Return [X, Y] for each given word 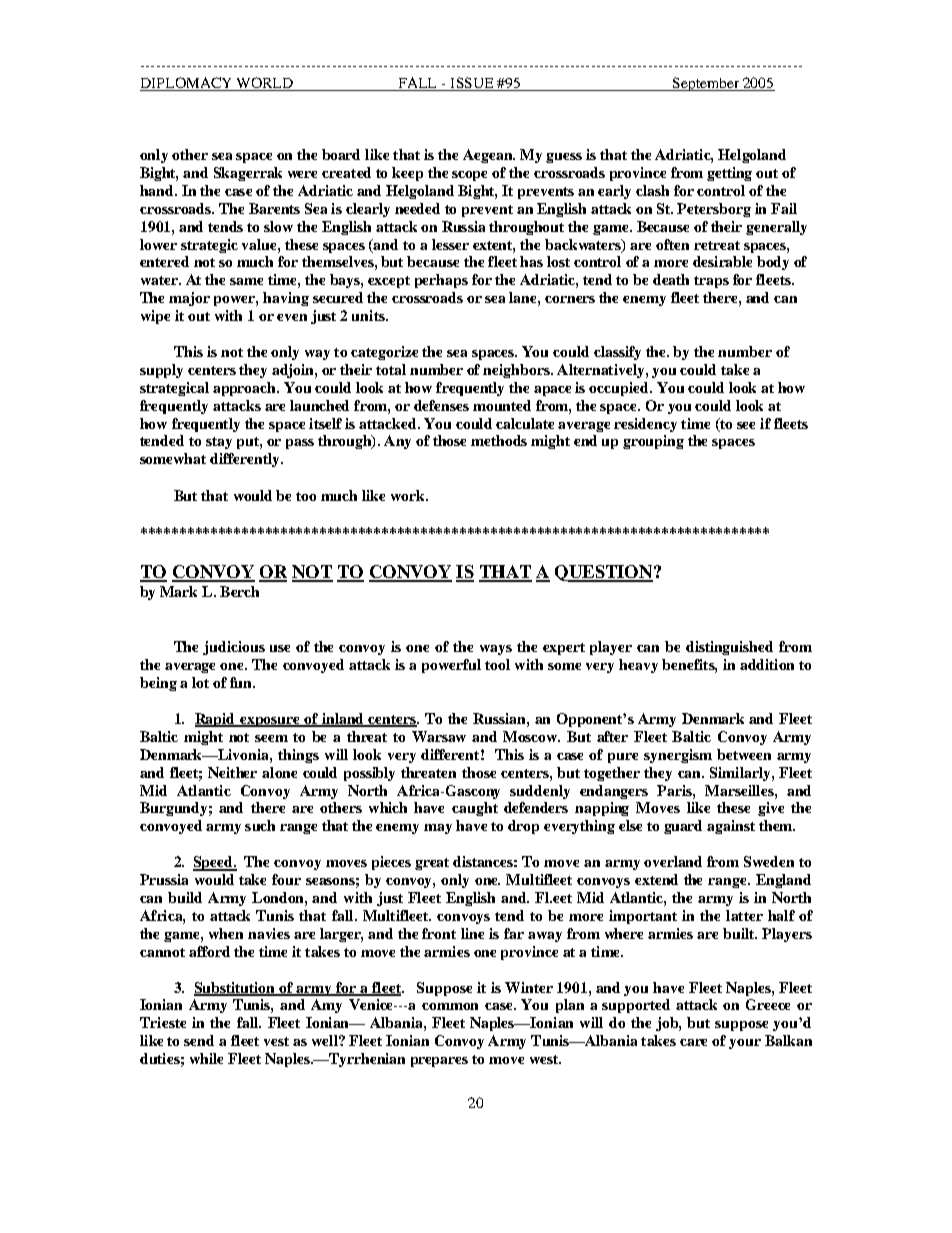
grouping [653, 442]
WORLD [264, 84]
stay [219, 443]
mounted [502, 405]
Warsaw [439, 736]
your [745, 1044]
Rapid [216, 720]
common [450, 1006]
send [199, 1040]
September [706, 84]
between [744, 754]
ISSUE [472, 84]
